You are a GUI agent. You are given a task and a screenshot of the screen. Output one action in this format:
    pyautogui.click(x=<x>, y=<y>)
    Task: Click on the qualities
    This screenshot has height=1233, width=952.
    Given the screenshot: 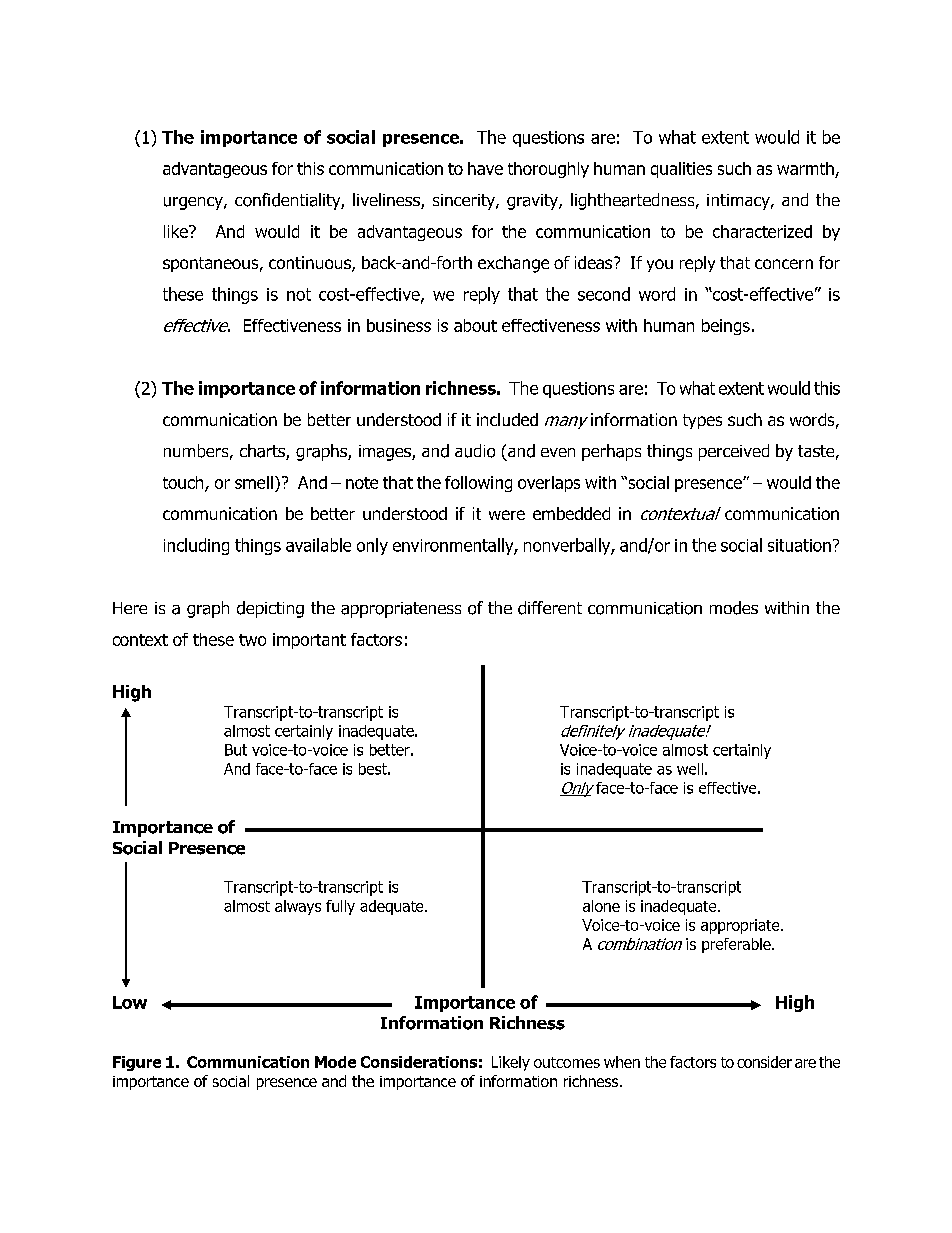 What is the action you would take?
    pyautogui.click(x=681, y=170)
